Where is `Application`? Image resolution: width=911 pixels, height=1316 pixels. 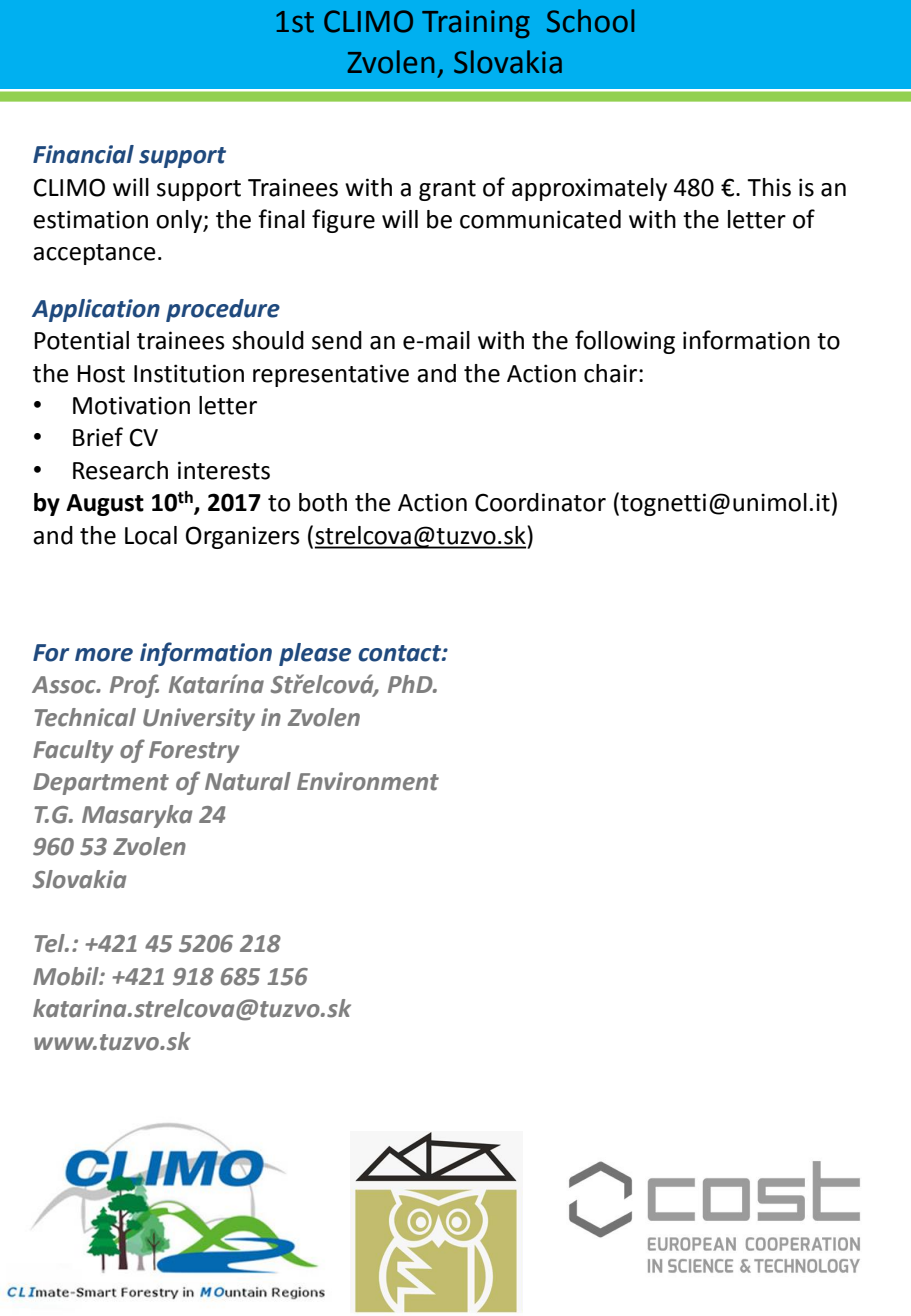
Application is located at coordinates (96, 310).
